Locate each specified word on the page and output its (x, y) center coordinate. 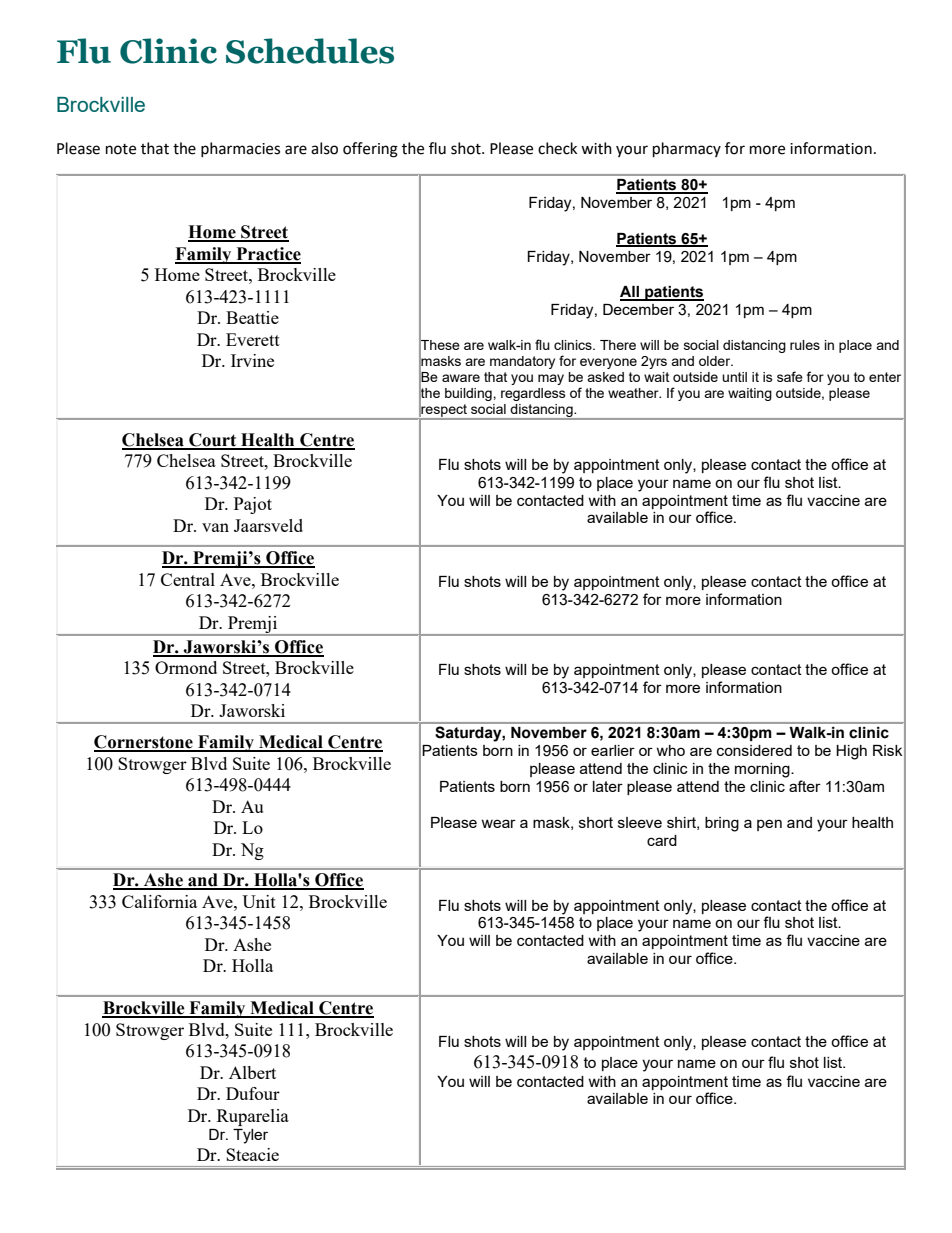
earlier (613, 750)
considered (754, 750)
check (557, 148)
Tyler (250, 1136)
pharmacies (240, 149)
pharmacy (687, 150)
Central (188, 579)
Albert (252, 1072)
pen (769, 825)
